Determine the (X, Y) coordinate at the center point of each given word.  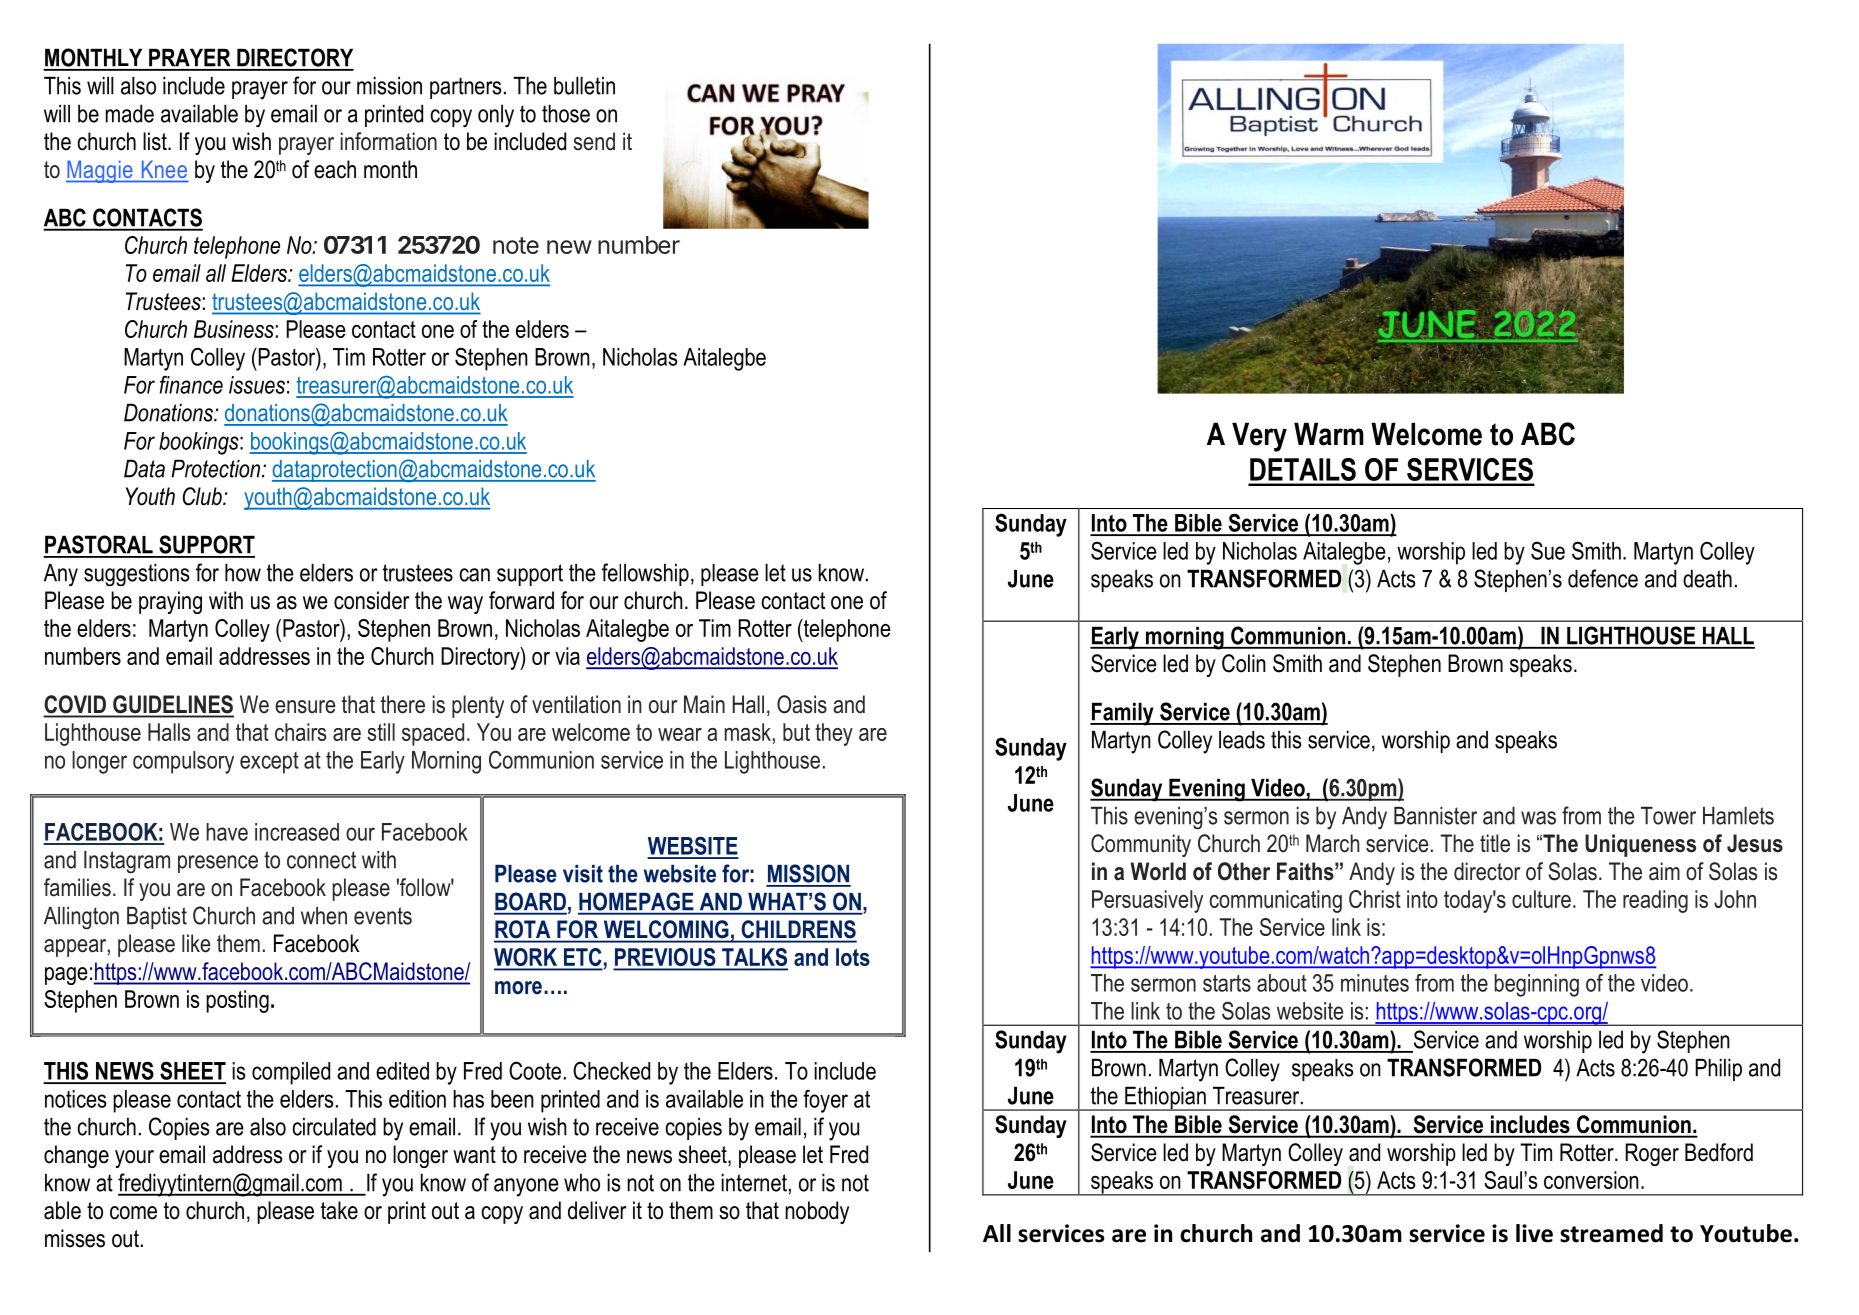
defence (1603, 578)
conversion (1591, 1180)
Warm (1329, 434)
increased (297, 832)
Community (1141, 845)
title (1495, 843)
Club (203, 496)
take (339, 1210)
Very (1259, 437)
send (594, 141)
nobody (817, 1212)
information (388, 141)
